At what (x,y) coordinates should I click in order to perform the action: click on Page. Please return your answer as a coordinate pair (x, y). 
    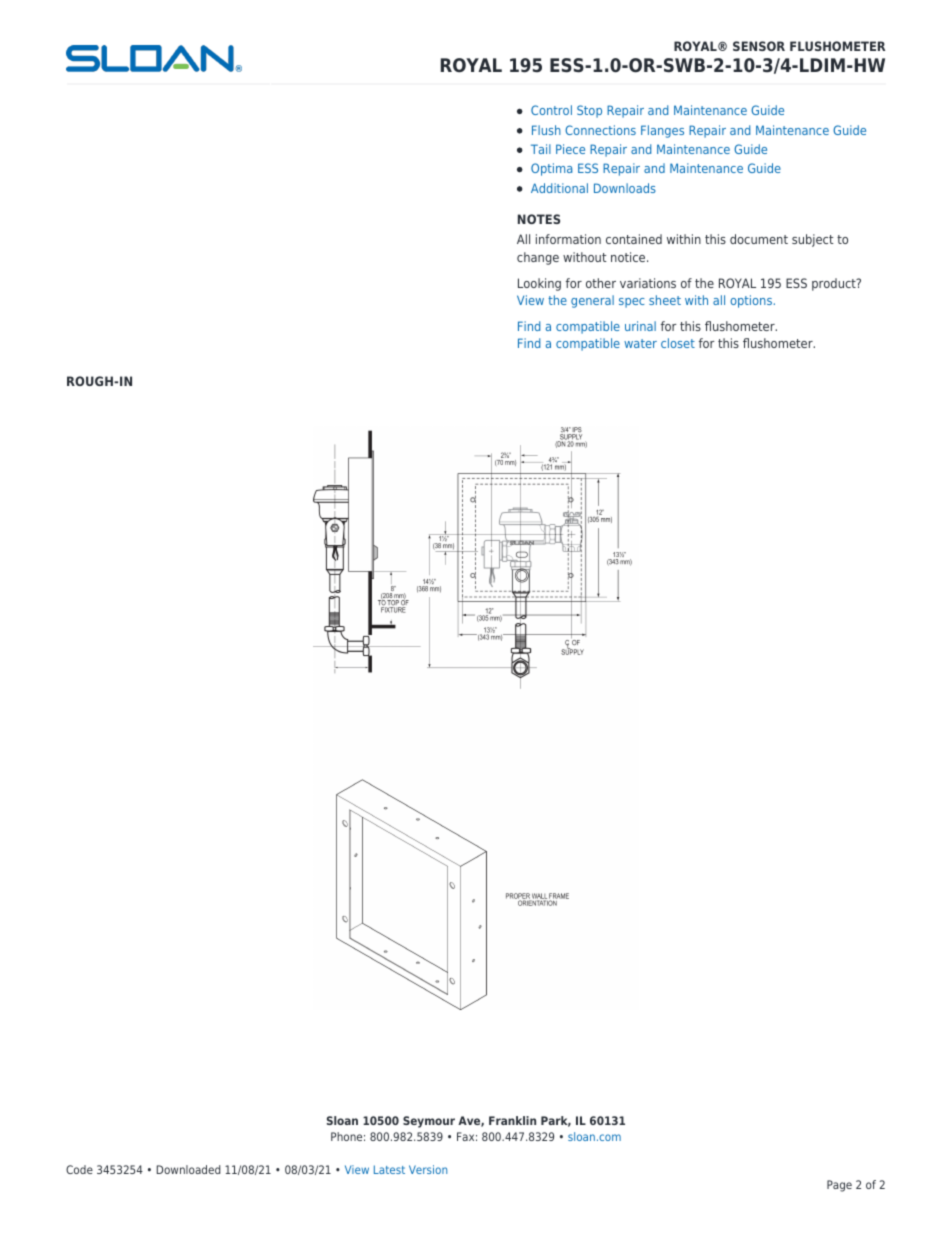
    Looking at the image, I should click on (839, 1186).
